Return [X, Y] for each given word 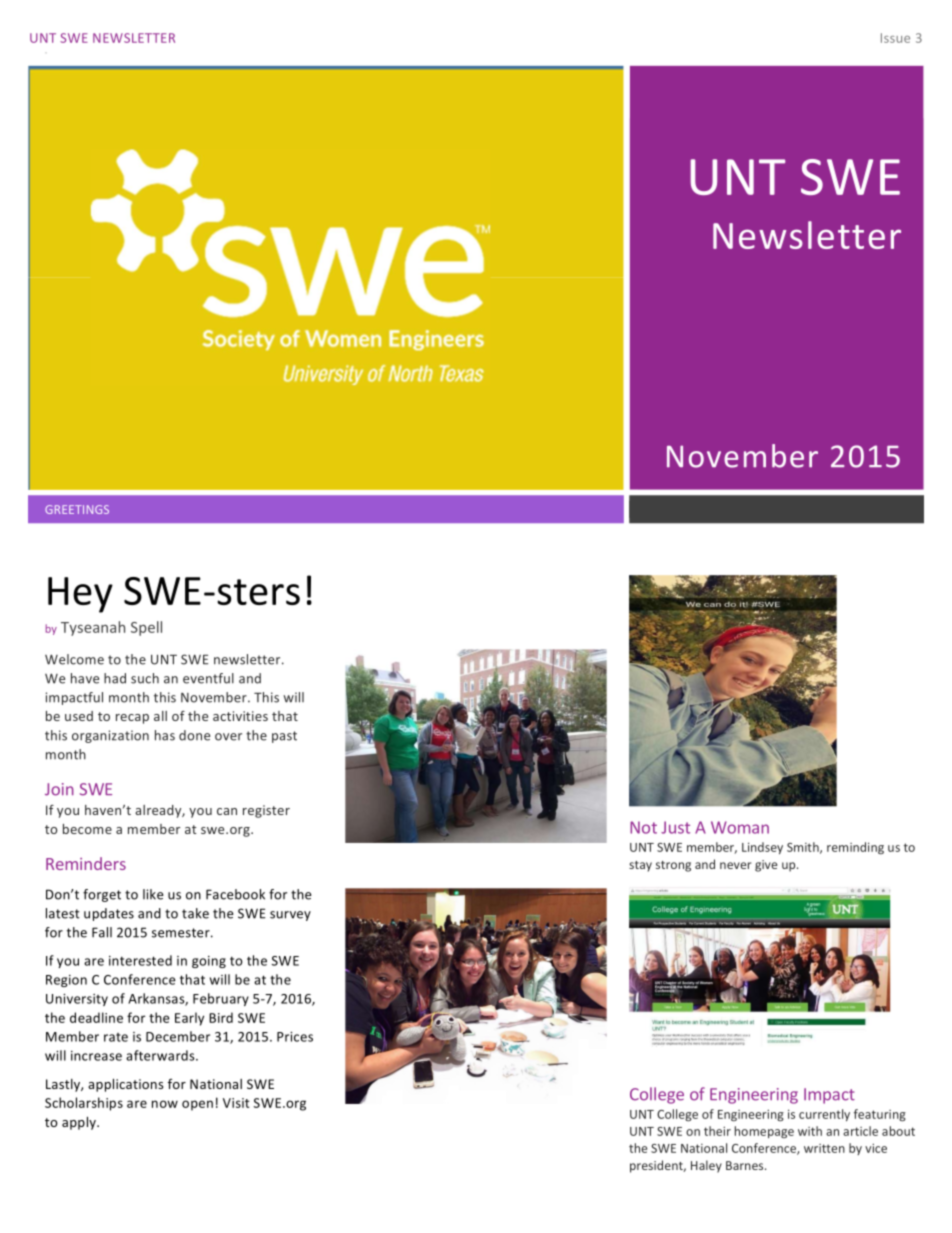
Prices [295, 1037]
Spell [146, 628]
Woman [740, 827]
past [284, 737]
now [165, 1104]
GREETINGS [77, 509]
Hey [80, 595]
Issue [895, 38]
